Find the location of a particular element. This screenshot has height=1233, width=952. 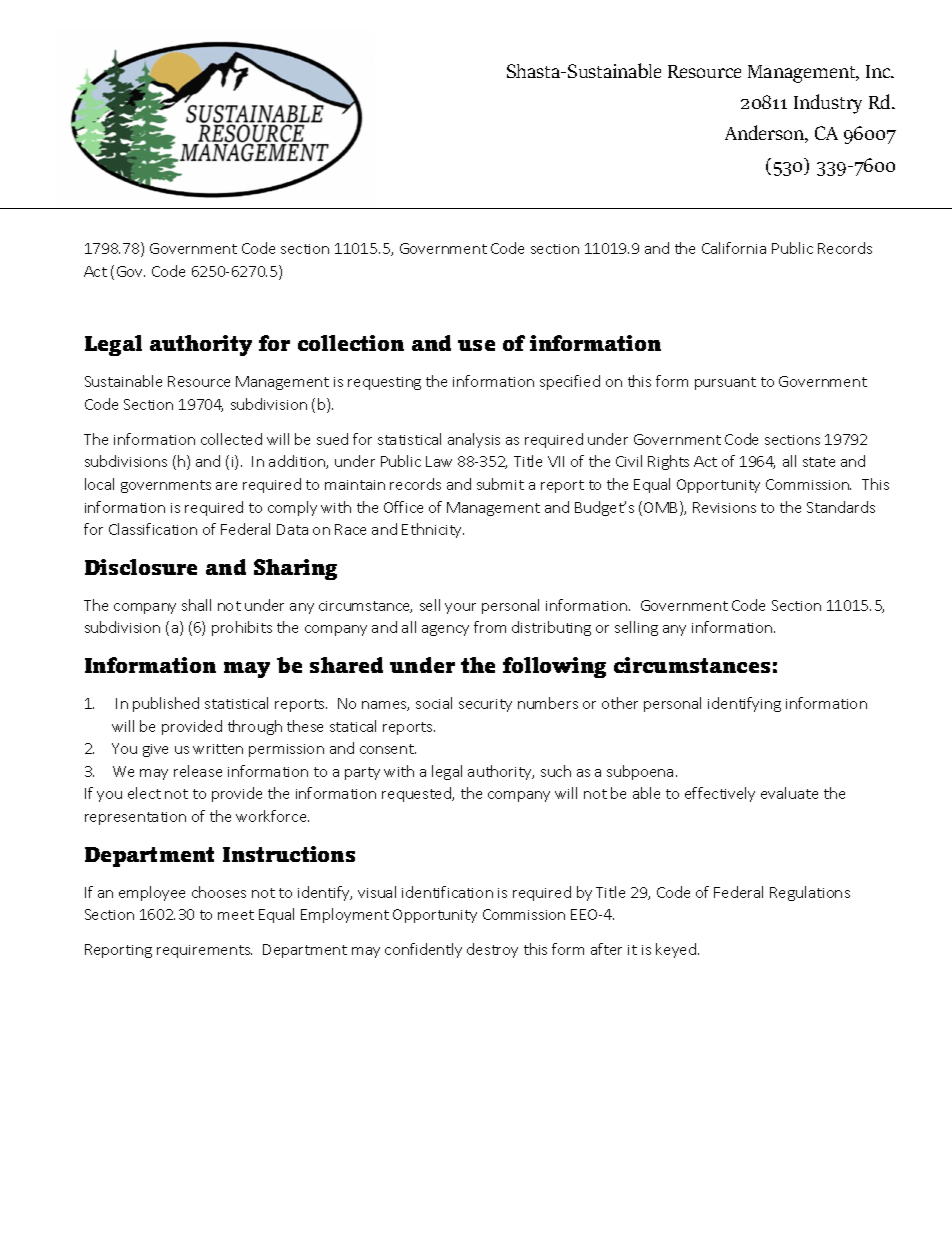

collection is located at coordinates (351, 343).
